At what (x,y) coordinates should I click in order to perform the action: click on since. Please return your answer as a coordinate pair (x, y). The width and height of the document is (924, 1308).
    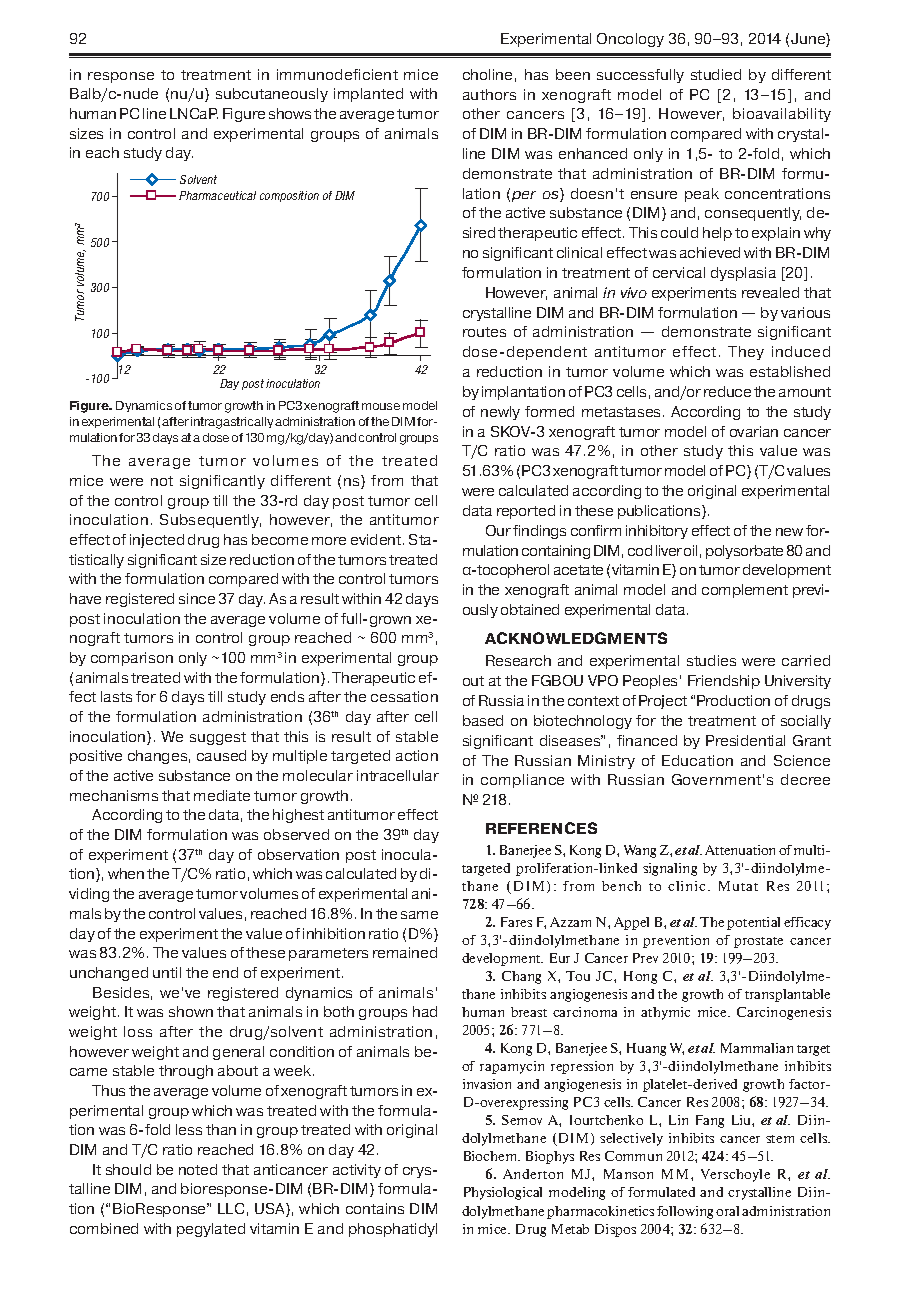
    Looking at the image, I should click on (197, 598).
